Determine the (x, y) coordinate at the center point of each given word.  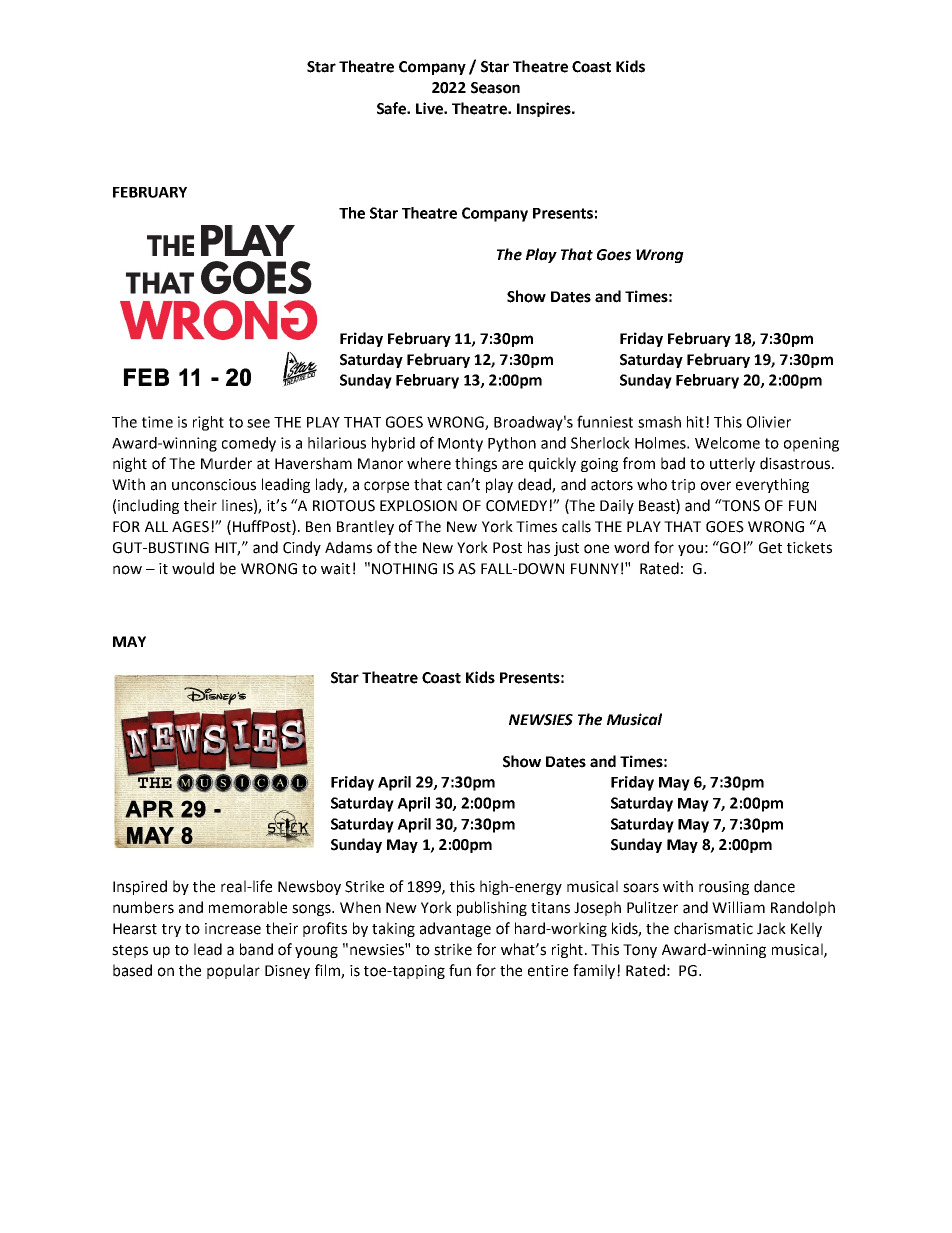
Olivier (769, 422)
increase (233, 929)
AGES (192, 527)
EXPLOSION (418, 506)
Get (770, 548)
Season (495, 88)
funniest (605, 421)
